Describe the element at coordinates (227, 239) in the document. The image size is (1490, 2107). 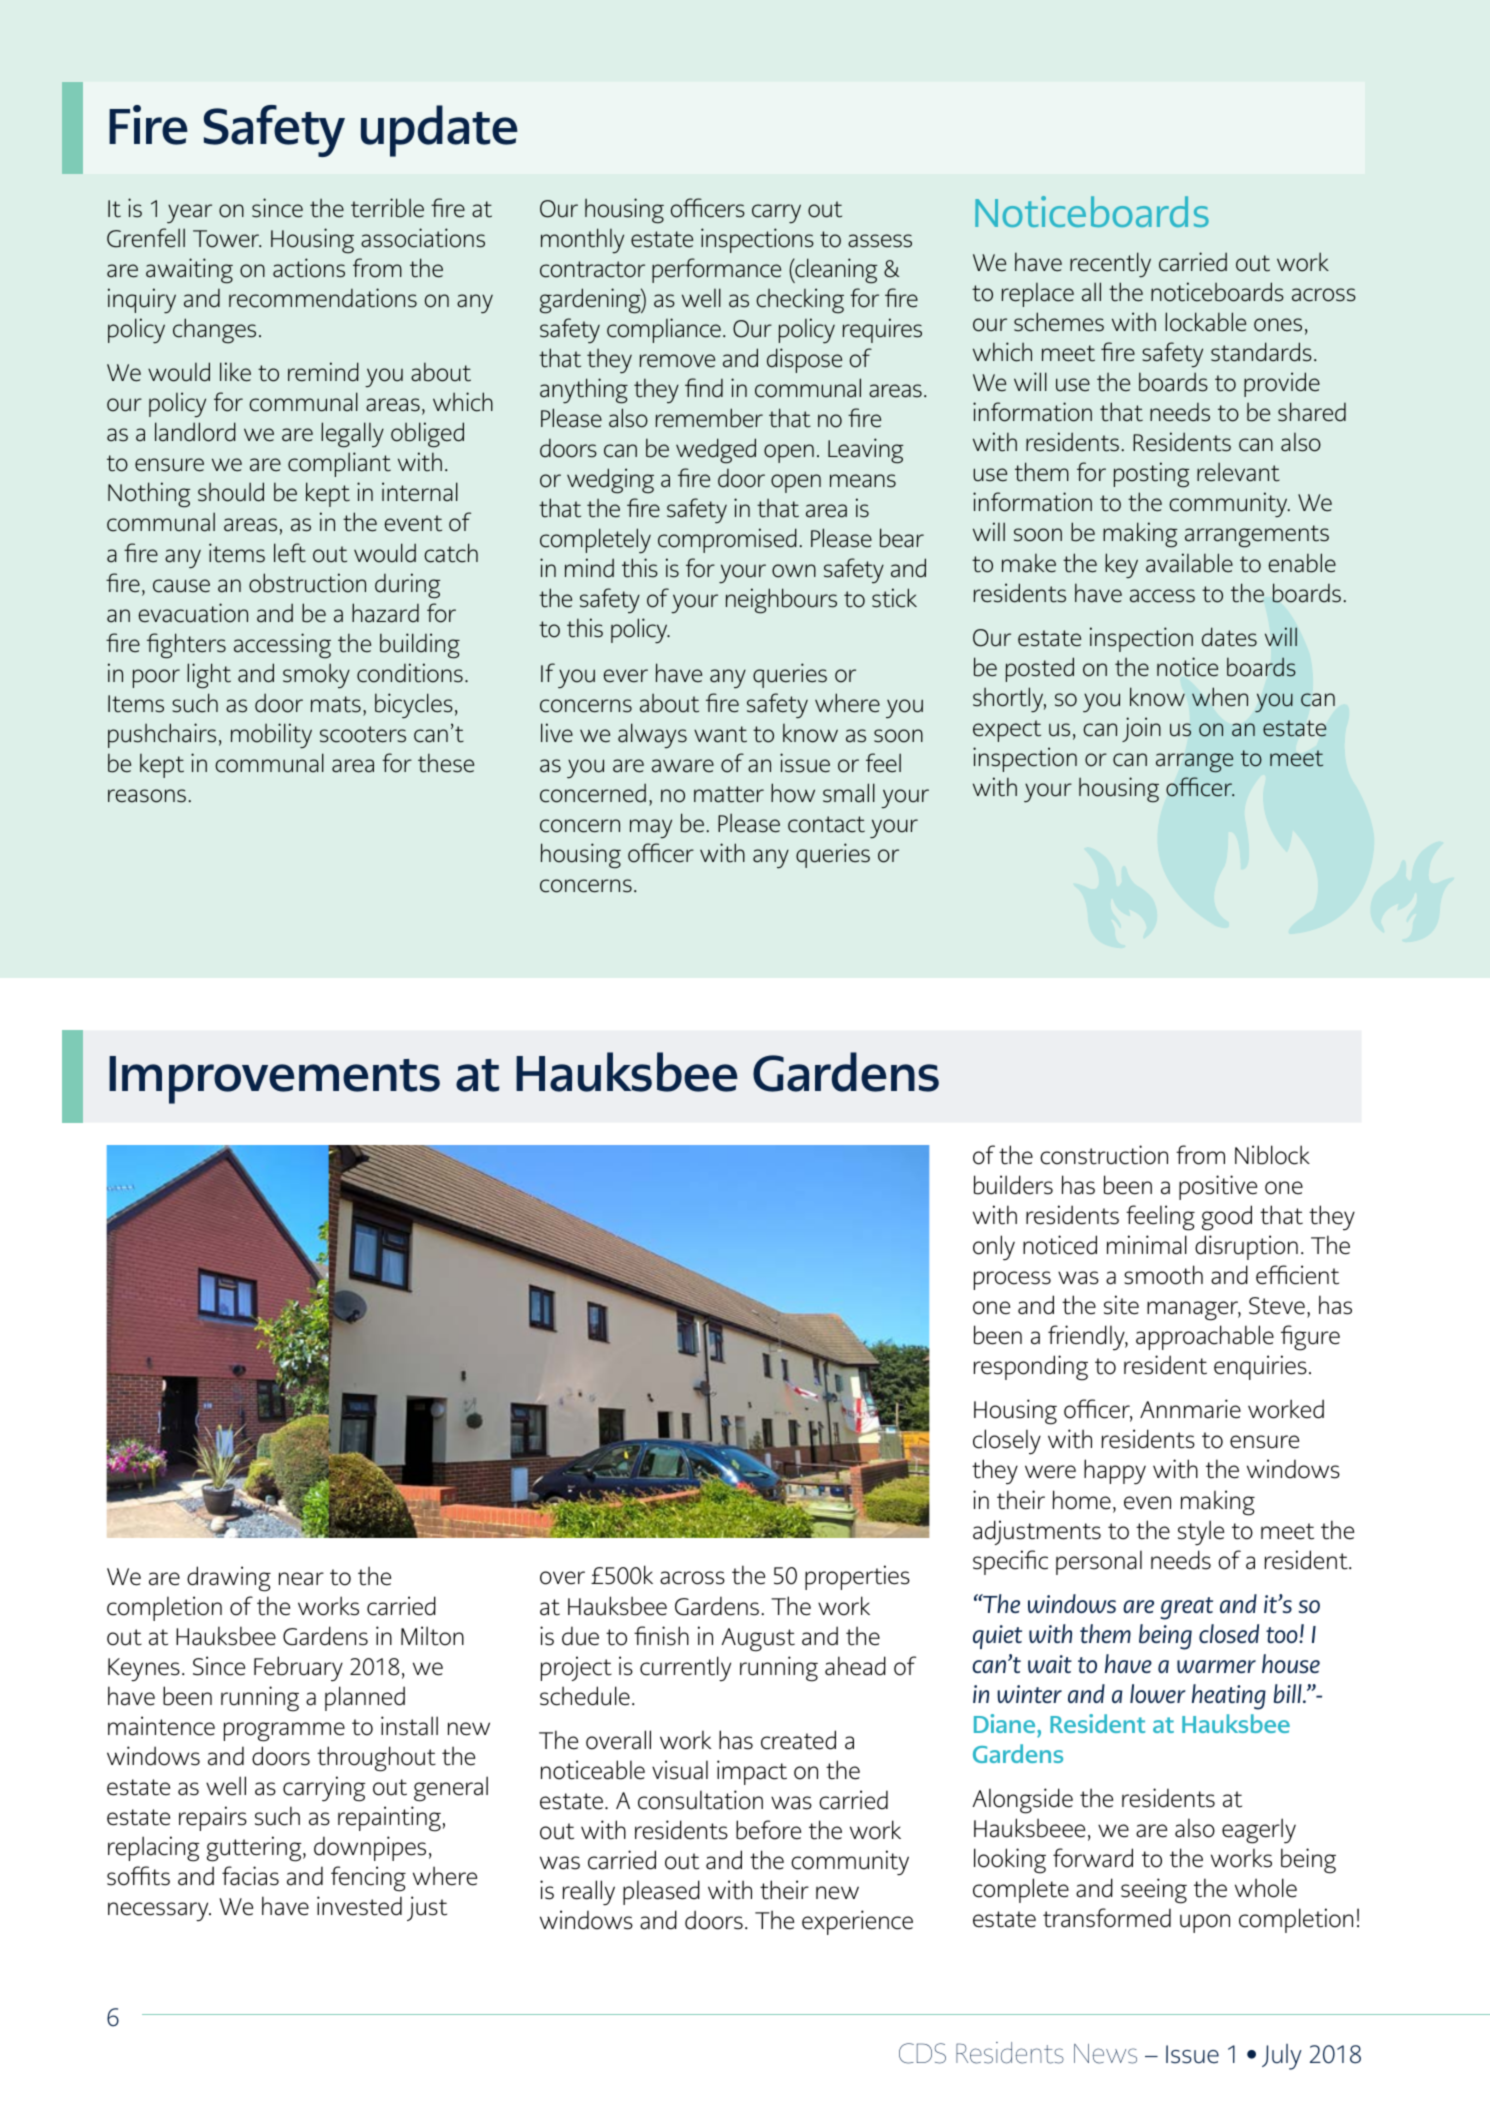
I see `Tower` at that location.
